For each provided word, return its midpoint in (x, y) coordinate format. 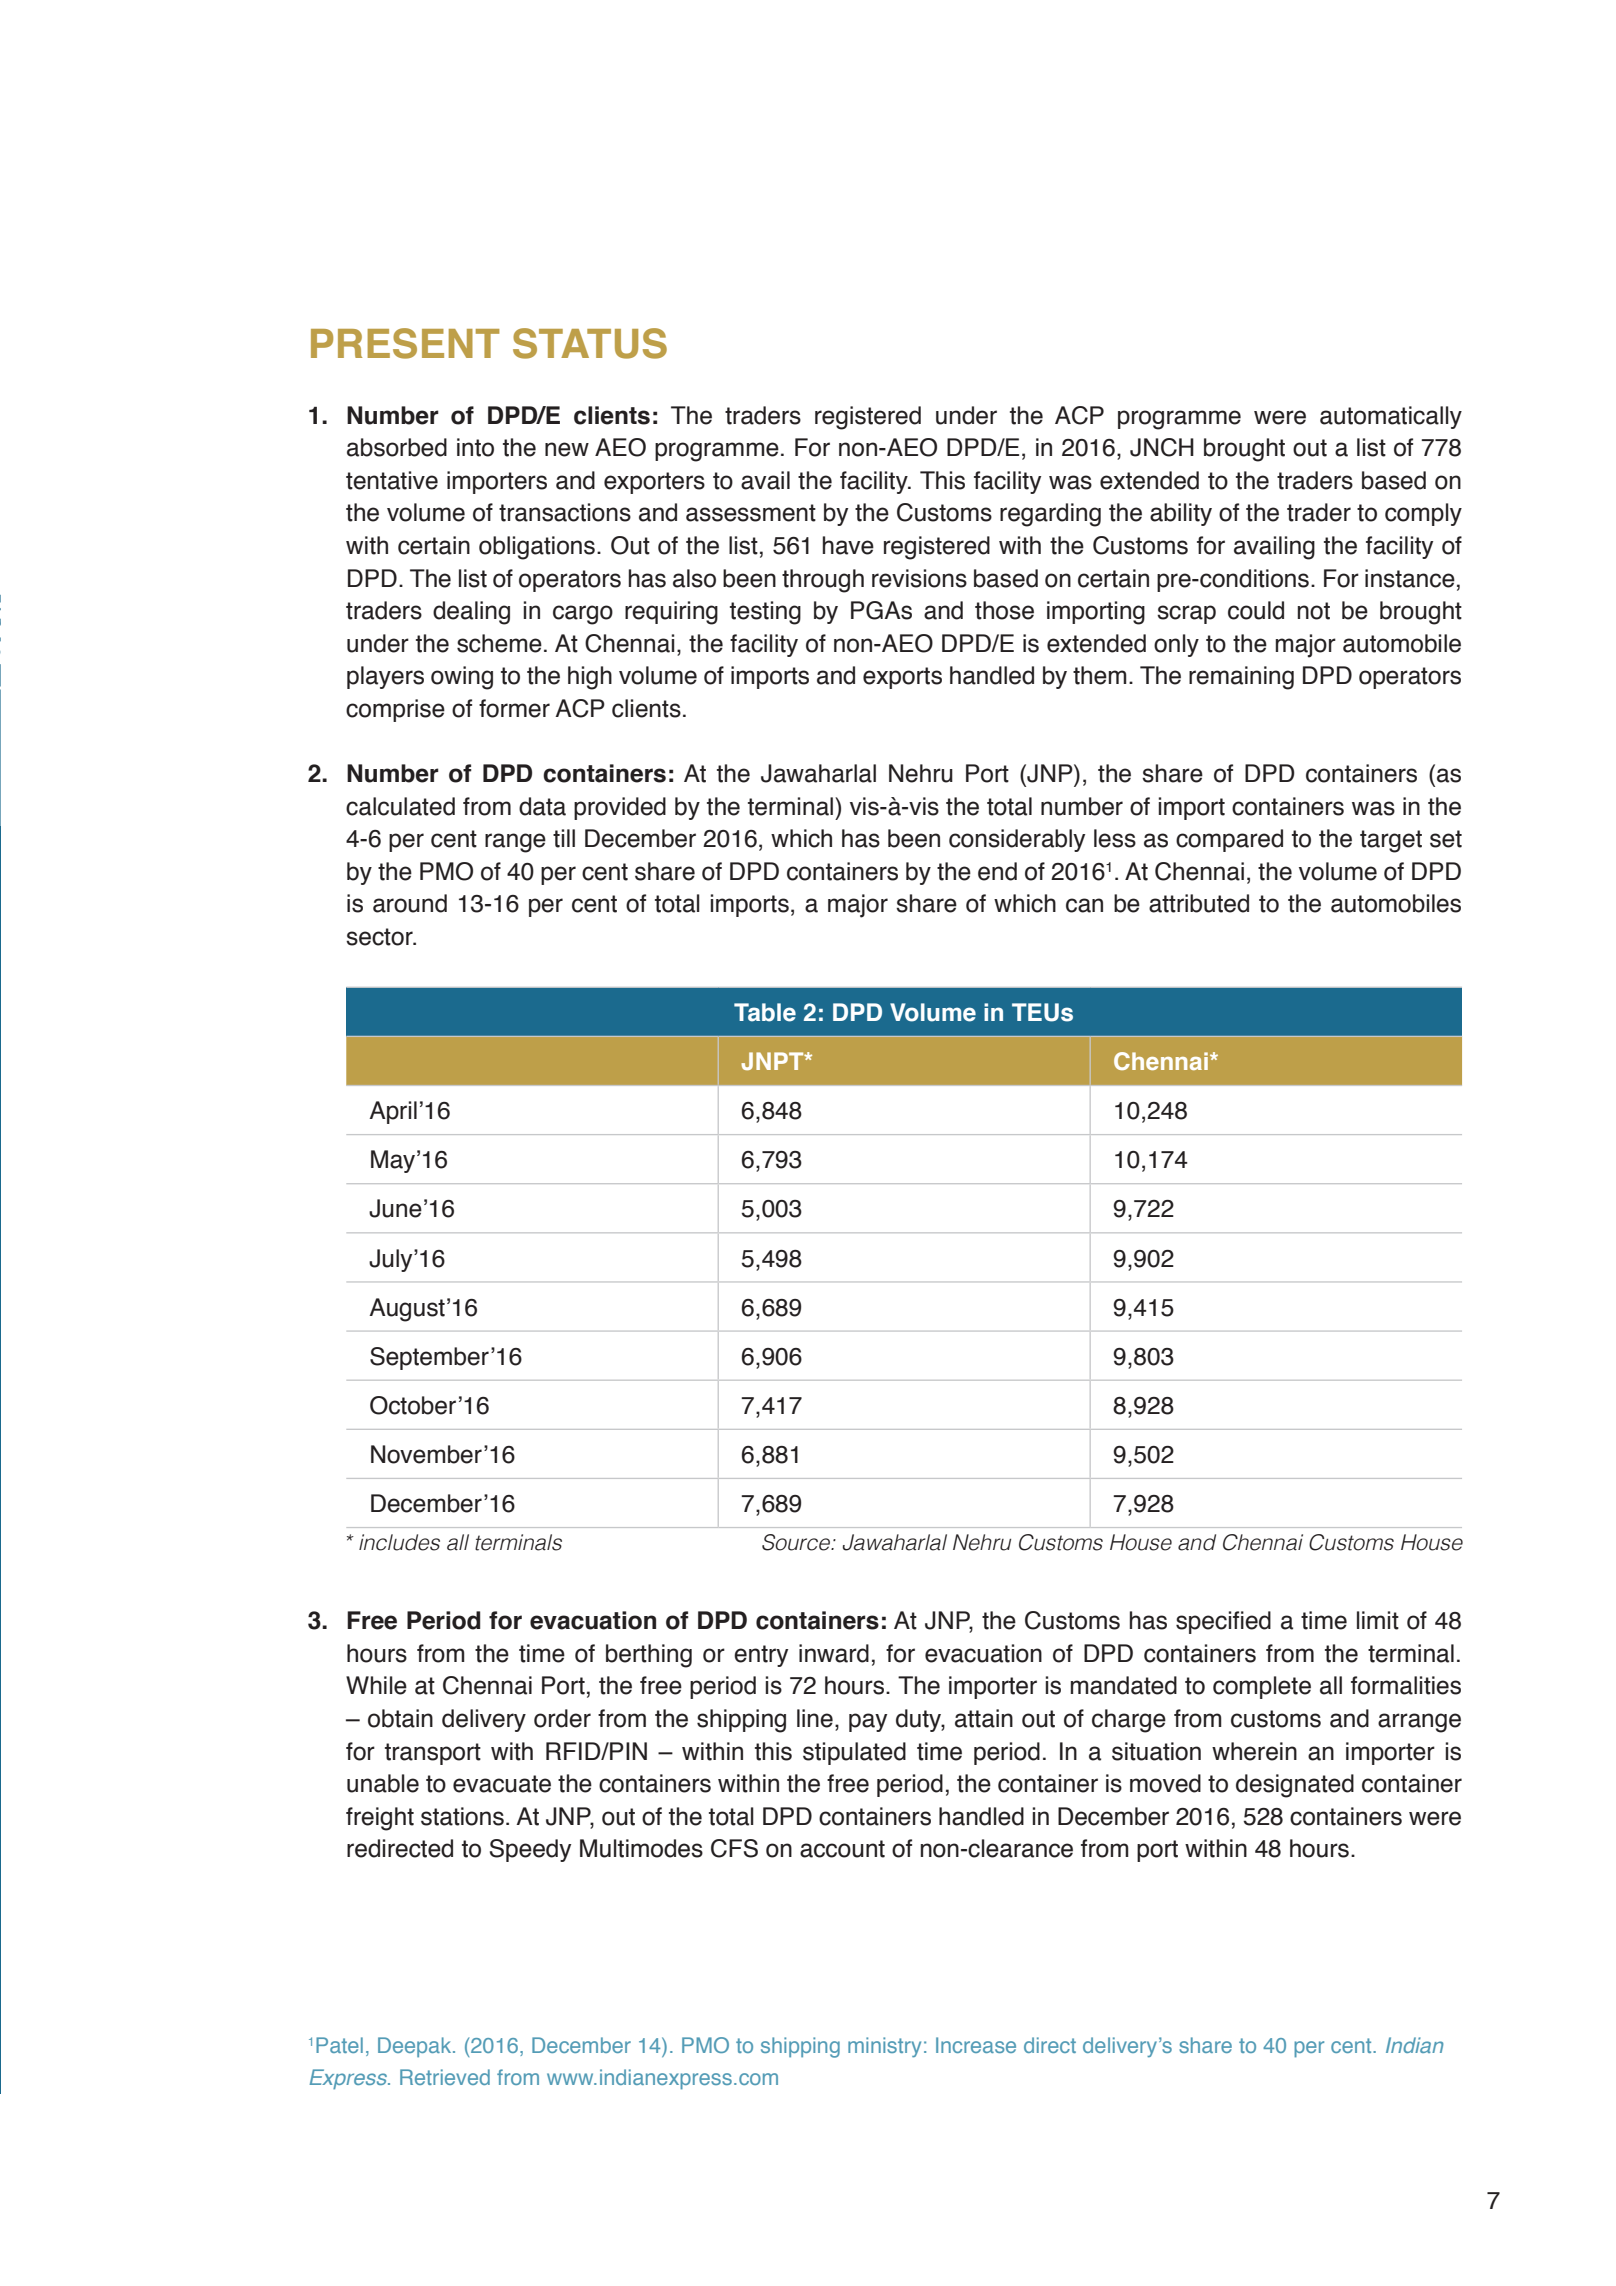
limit (1378, 1620)
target (1391, 841)
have (848, 545)
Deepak (416, 2047)
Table (765, 1012)
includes (399, 1542)
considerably (1017, 840)
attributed (1199, 903)
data (542, 806)
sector (380, 937)
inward (834, 1653)
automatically (1391, 417)
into (475, 447)
